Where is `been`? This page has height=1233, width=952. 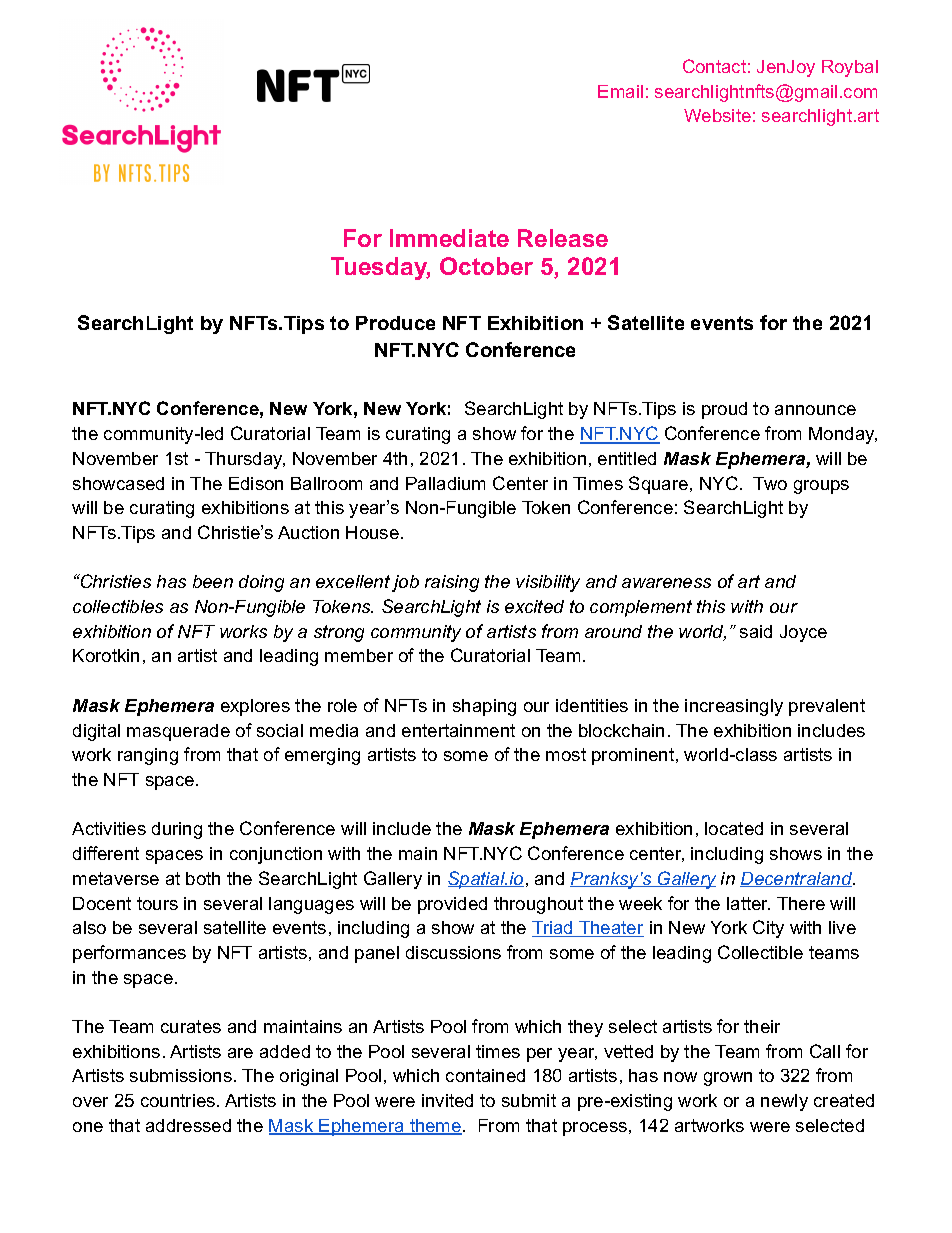
been is located at coordinates (213, 581).
